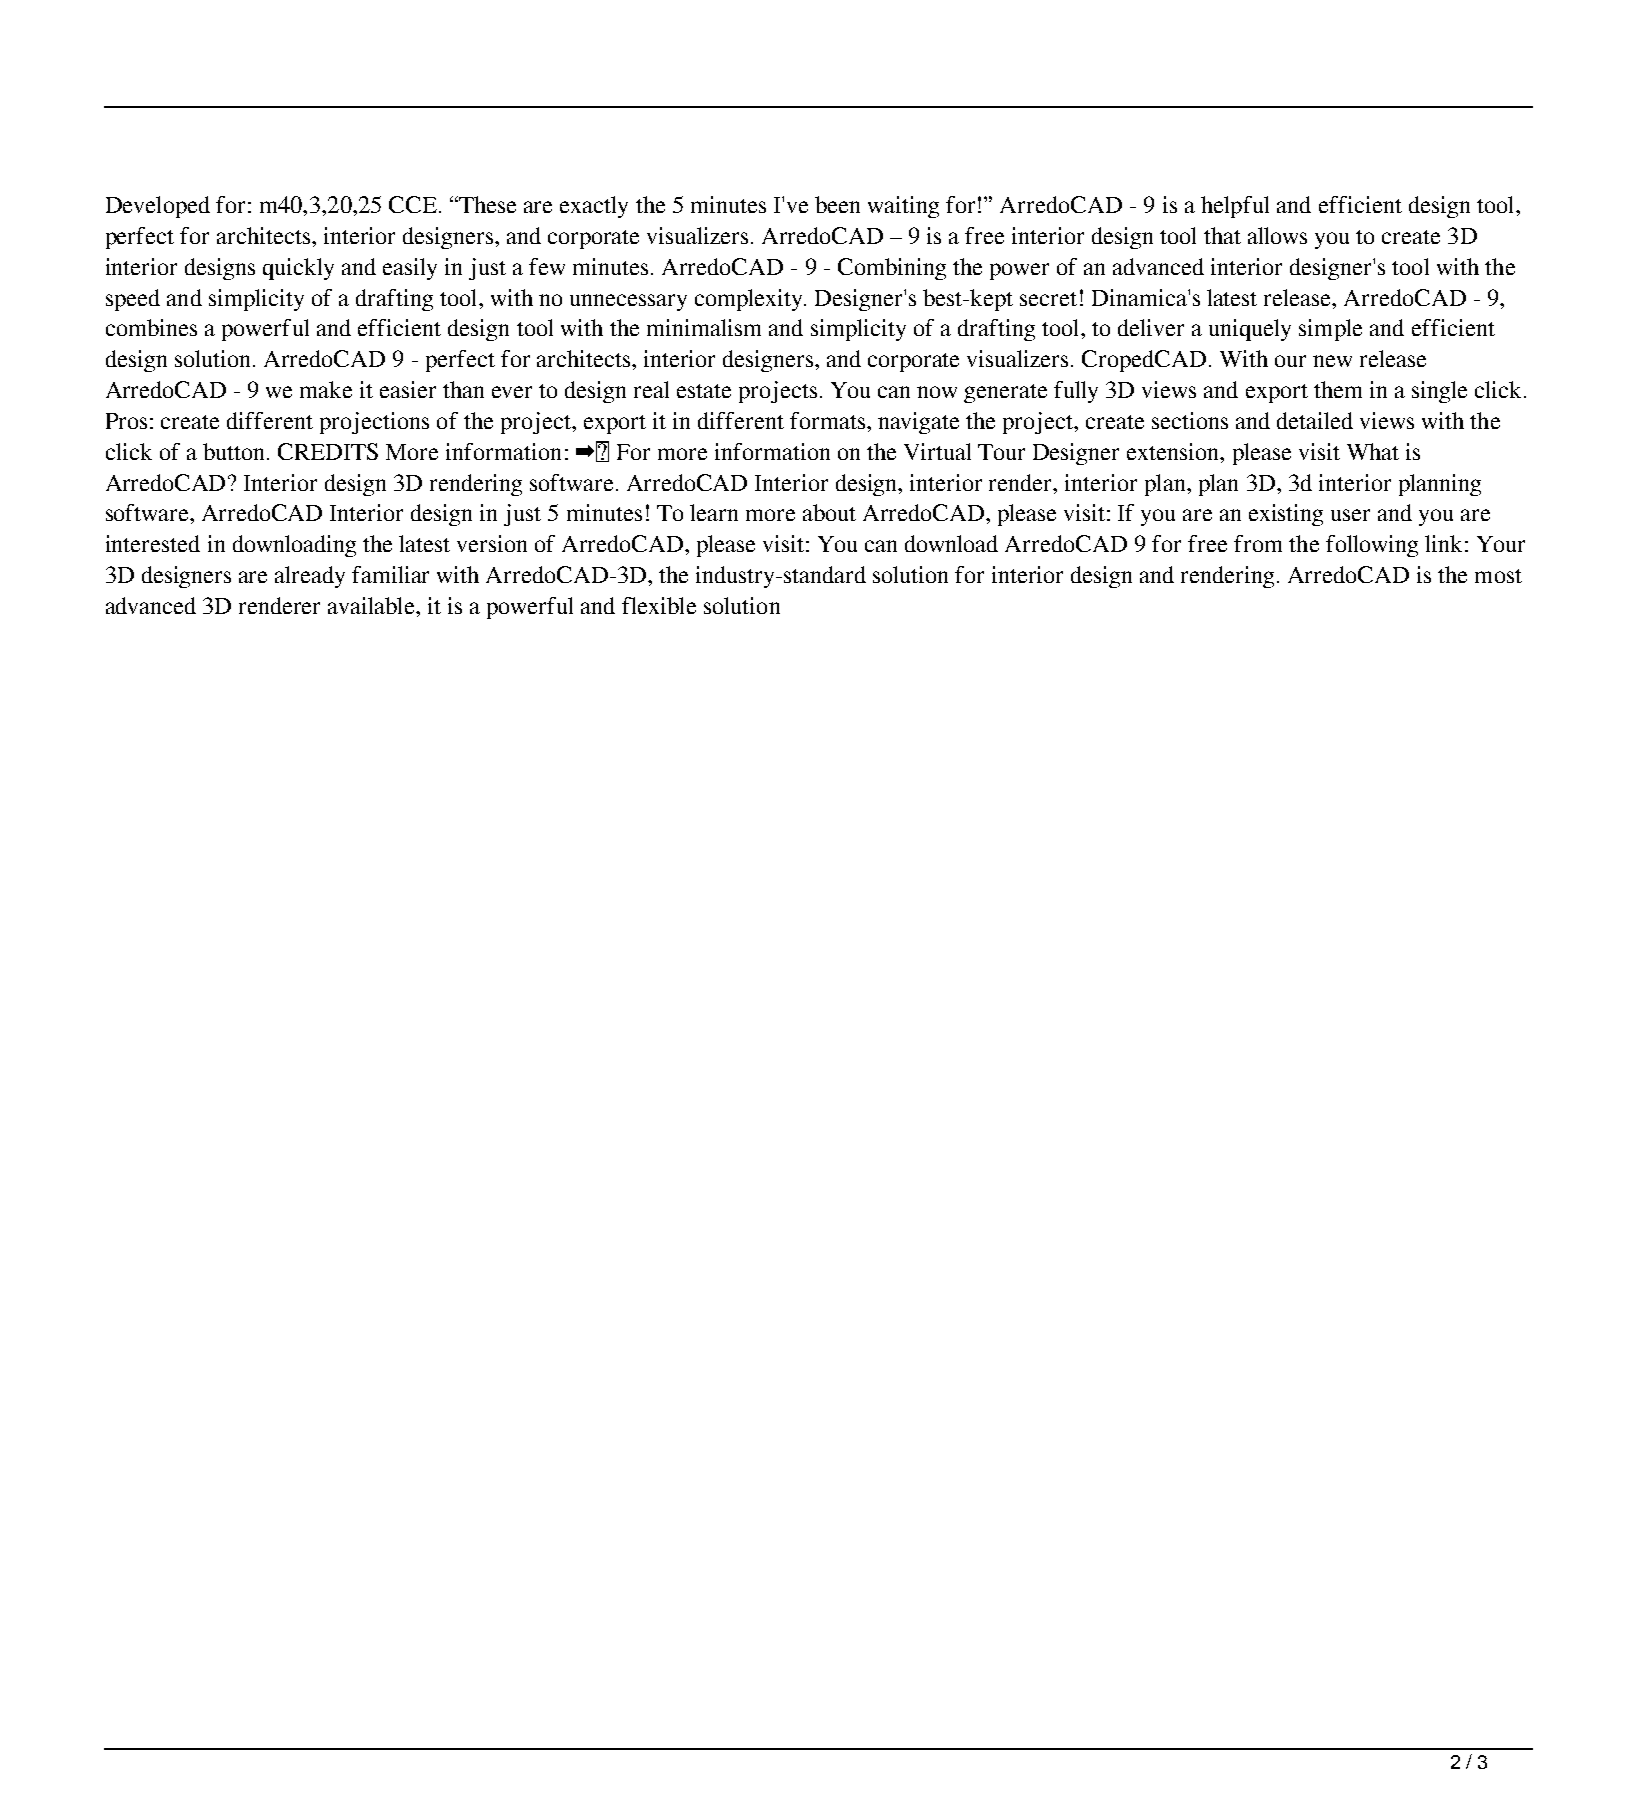 The image size is (1637, 1819). Describe the element at coordinates (326, 389) in the page. I see `make` at that location.
